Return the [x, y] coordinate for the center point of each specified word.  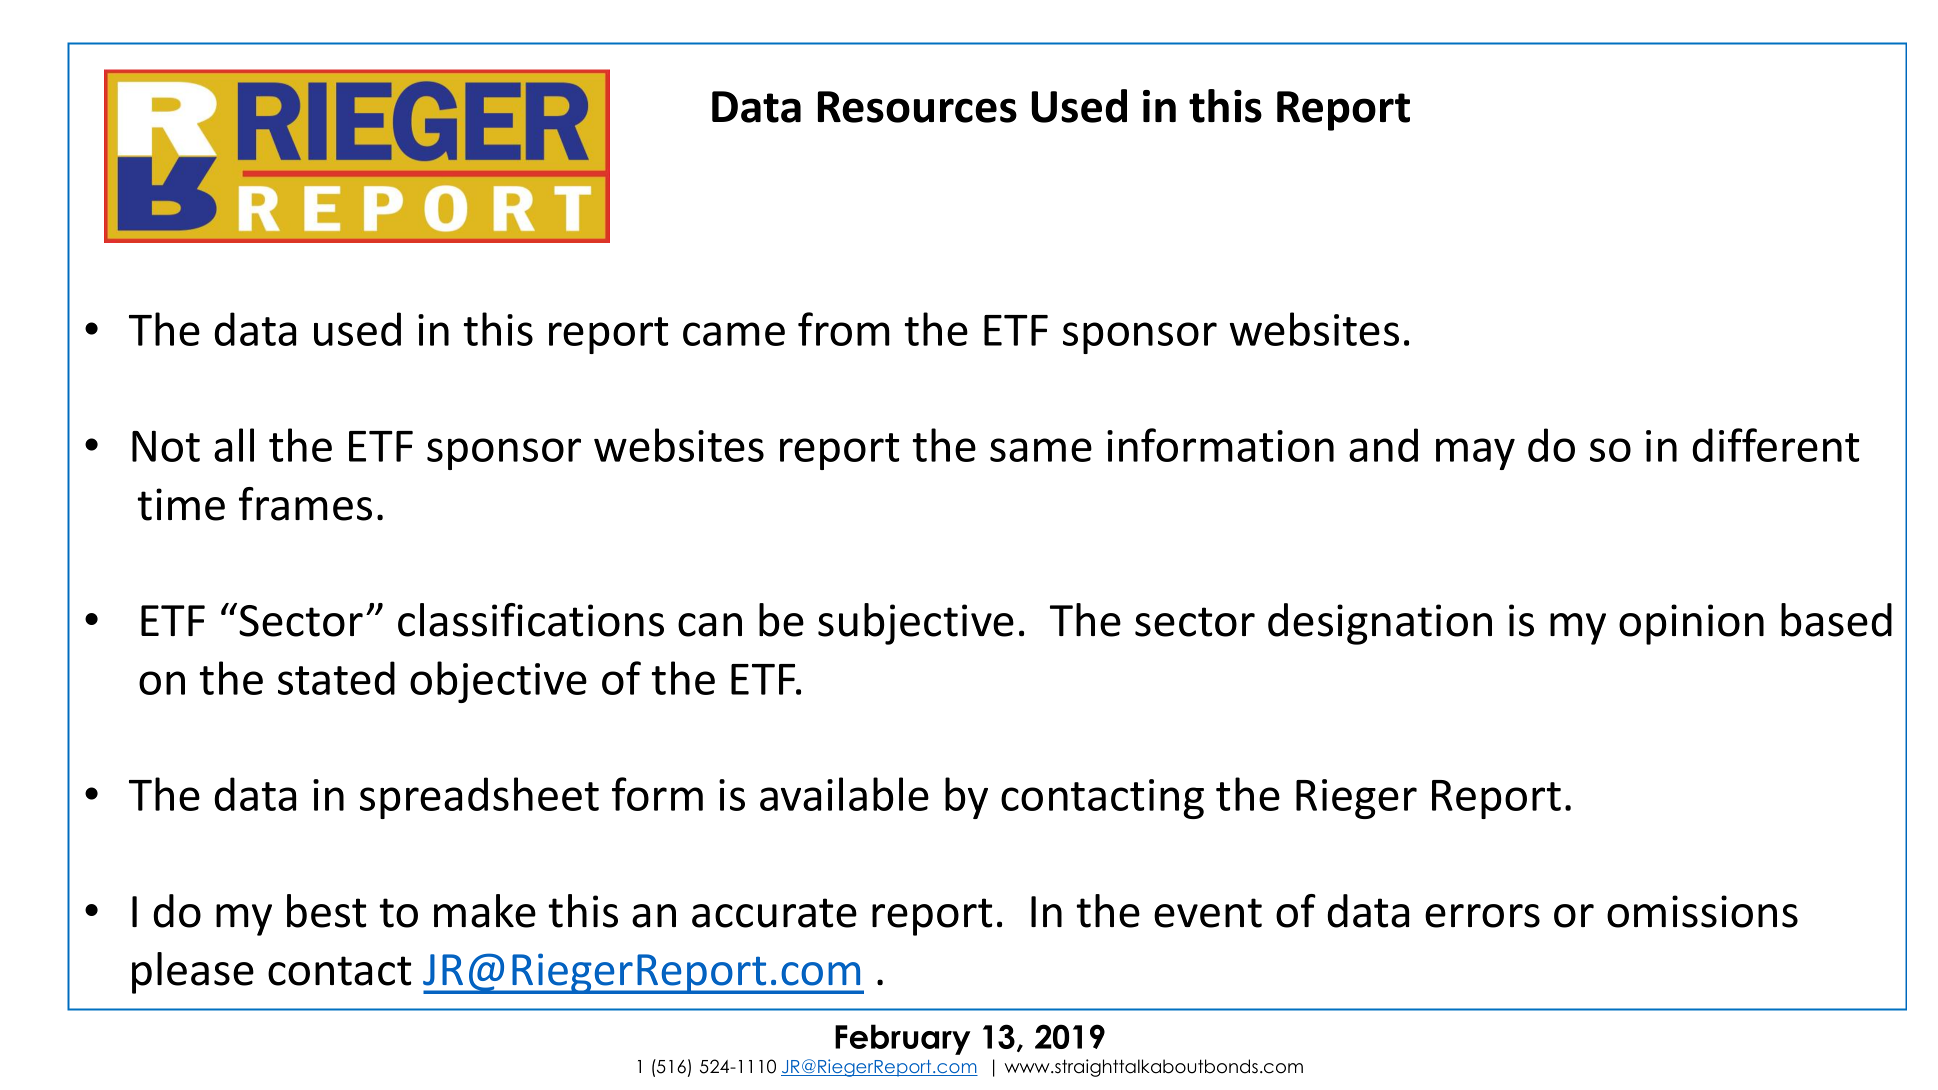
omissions [1702, 911]
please [193, 973]
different [1776, 445]
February [903, 1039]
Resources [917, 107]
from [844, 329]
